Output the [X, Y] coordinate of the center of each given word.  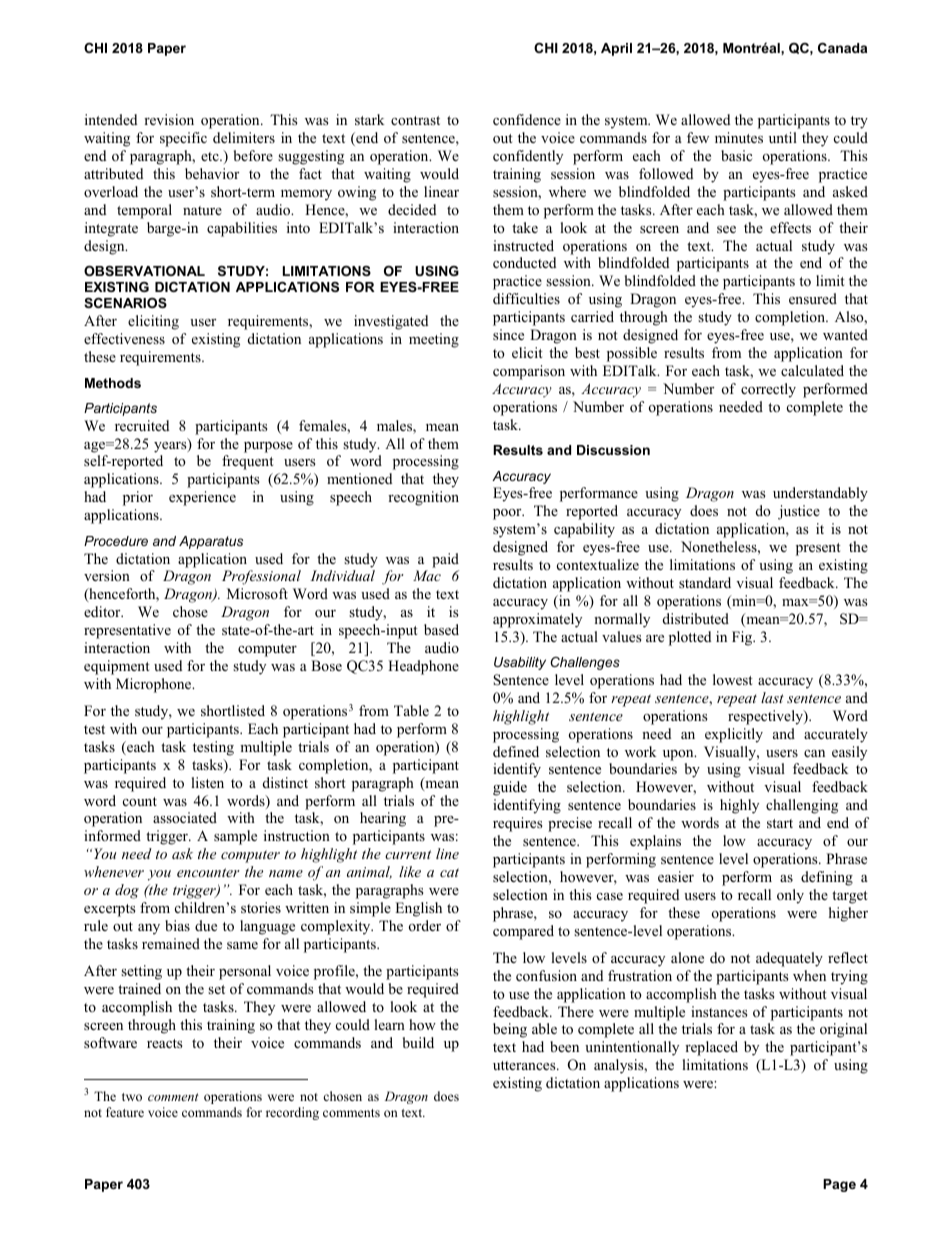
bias [177, 925]
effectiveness [124, 338]
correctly [768, 390]
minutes [739, 137]
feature [125, 1112]
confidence [527, 119]
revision [169, 119]
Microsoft [257, 593]
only [790, 896]
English [418, 909]
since [508, 334]
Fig [743, 638]
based [441, 629]
